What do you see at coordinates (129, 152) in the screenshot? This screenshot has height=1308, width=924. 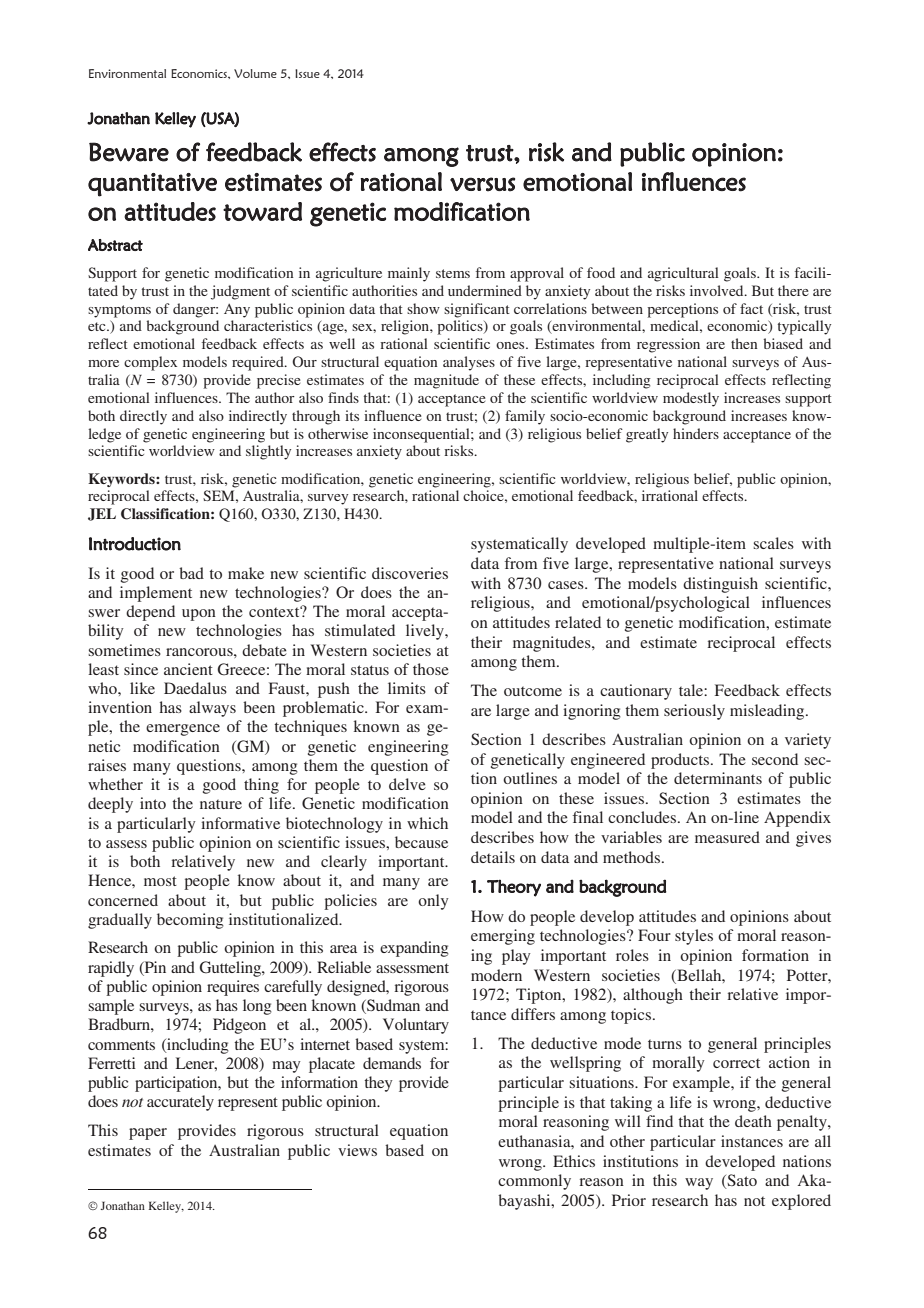 I see `Beware` at bounding box center [129, 152].
